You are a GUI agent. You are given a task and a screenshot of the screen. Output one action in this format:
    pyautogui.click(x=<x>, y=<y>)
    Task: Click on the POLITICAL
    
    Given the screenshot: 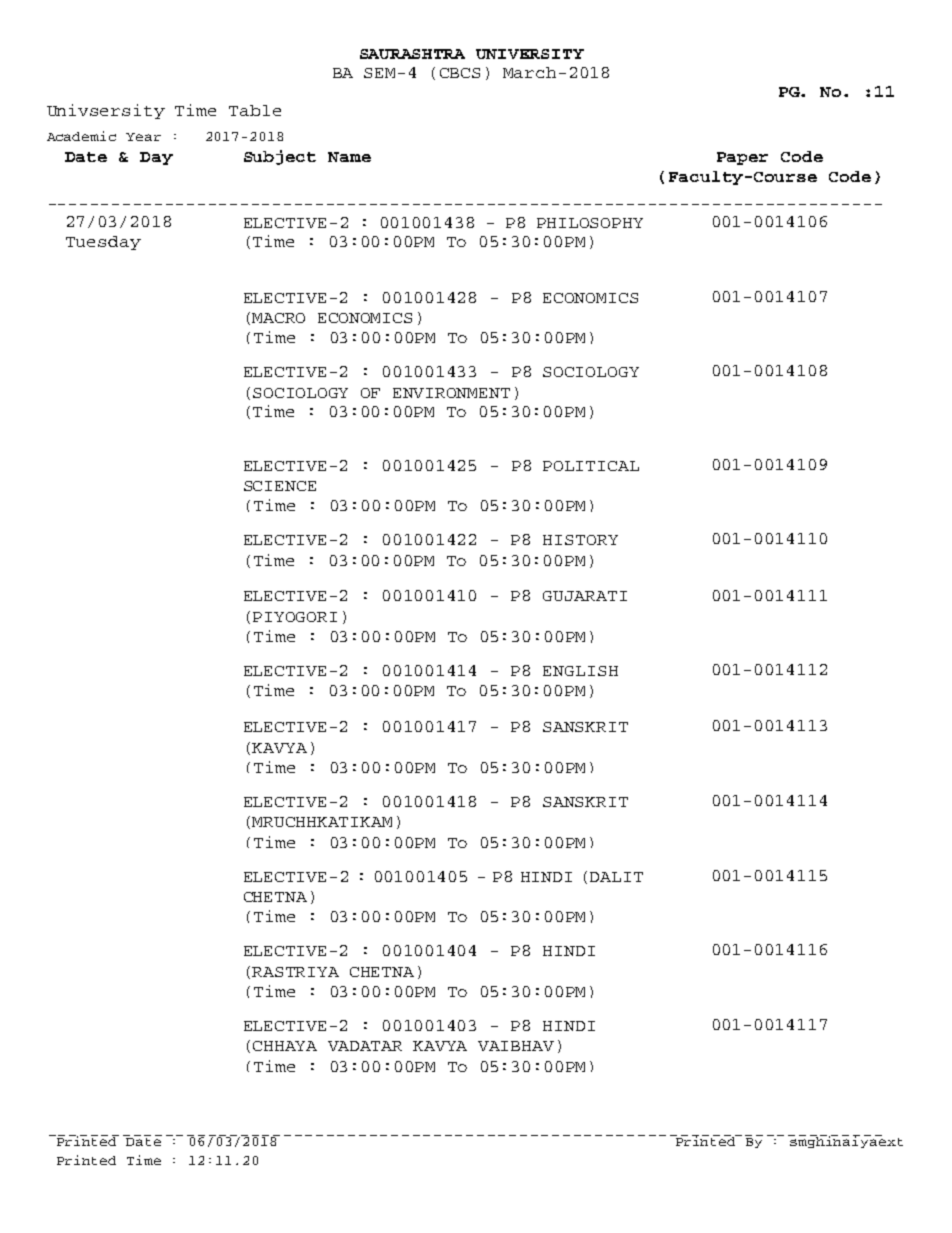 What is the action you would take?
    pyautogui.click(x=591, y=466)
